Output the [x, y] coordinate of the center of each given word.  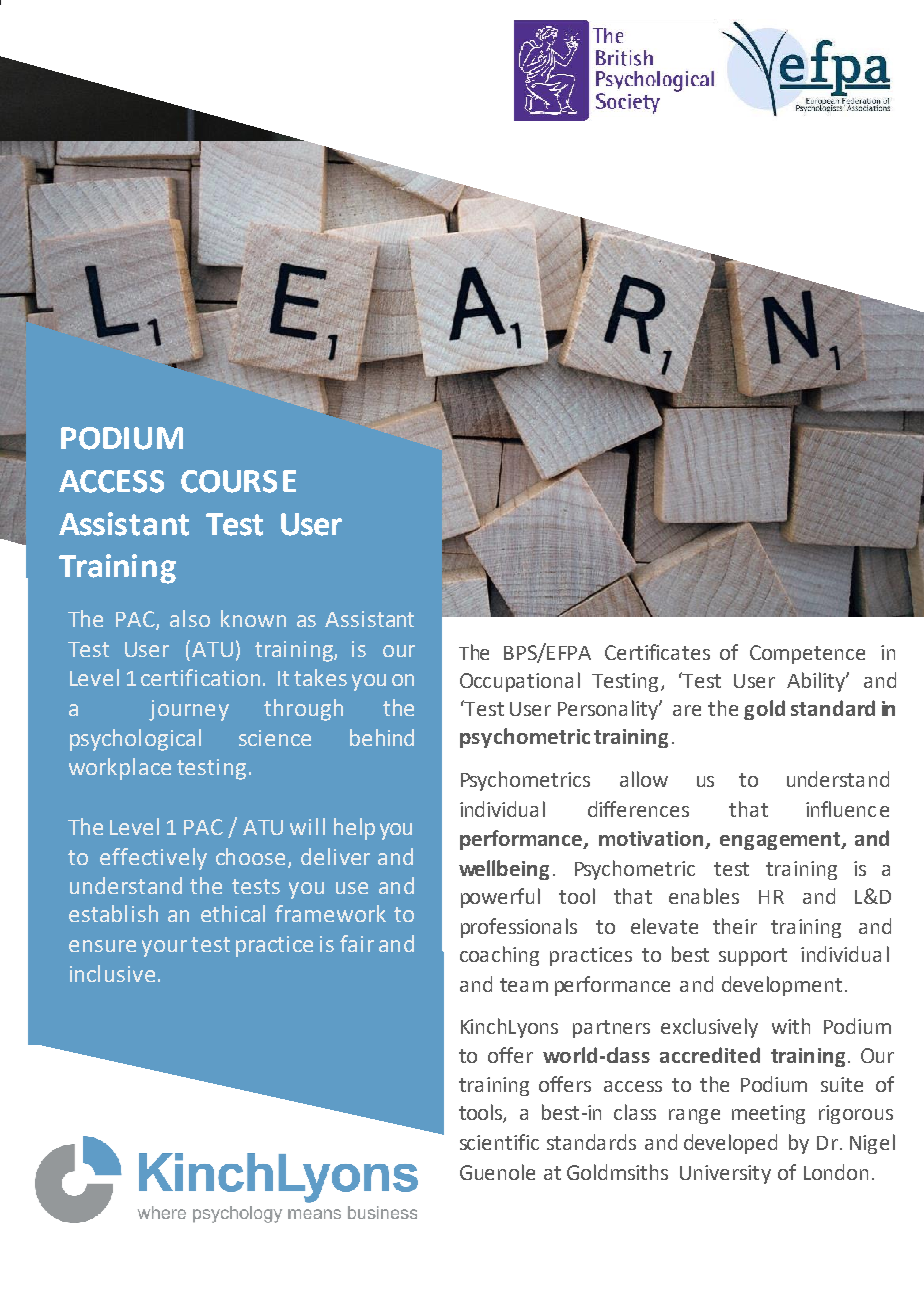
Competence [807, 654]
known [253, 618]
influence [847, 809]
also [190, 618]
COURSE [238, 481]
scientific [499, 1142]
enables [704, 896]
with [791, 1026]
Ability [817, 682]
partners [611, 1029]
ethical [233, 913]
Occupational [520, 682]
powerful [500, 898]
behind [382, 737]
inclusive [112, 973]
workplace [120, 769]
